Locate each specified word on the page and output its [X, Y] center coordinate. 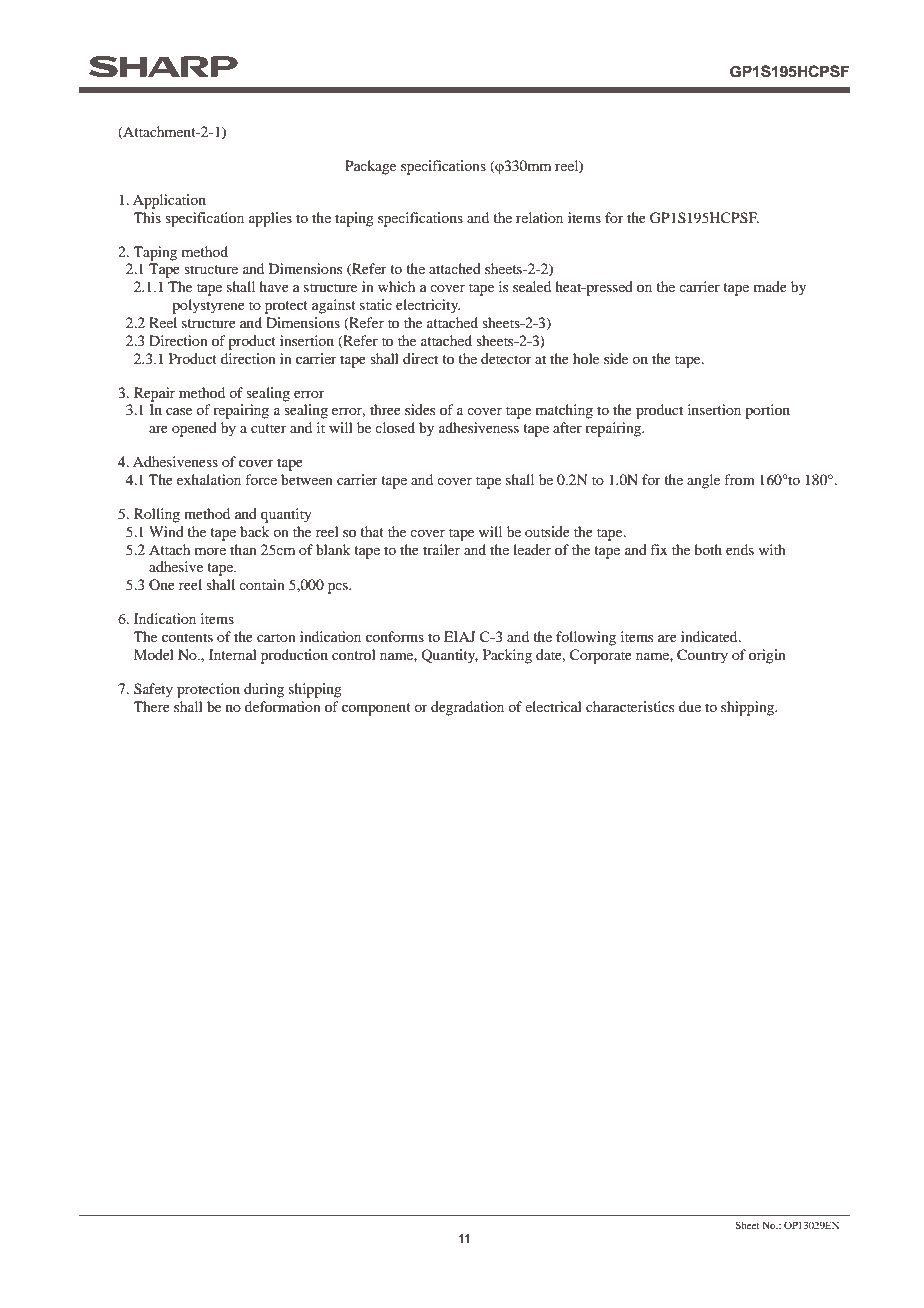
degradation [467, 708]
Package [370, 167]
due [690, 706]
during [264, 690]
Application [169, 201]
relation [539, 217]
